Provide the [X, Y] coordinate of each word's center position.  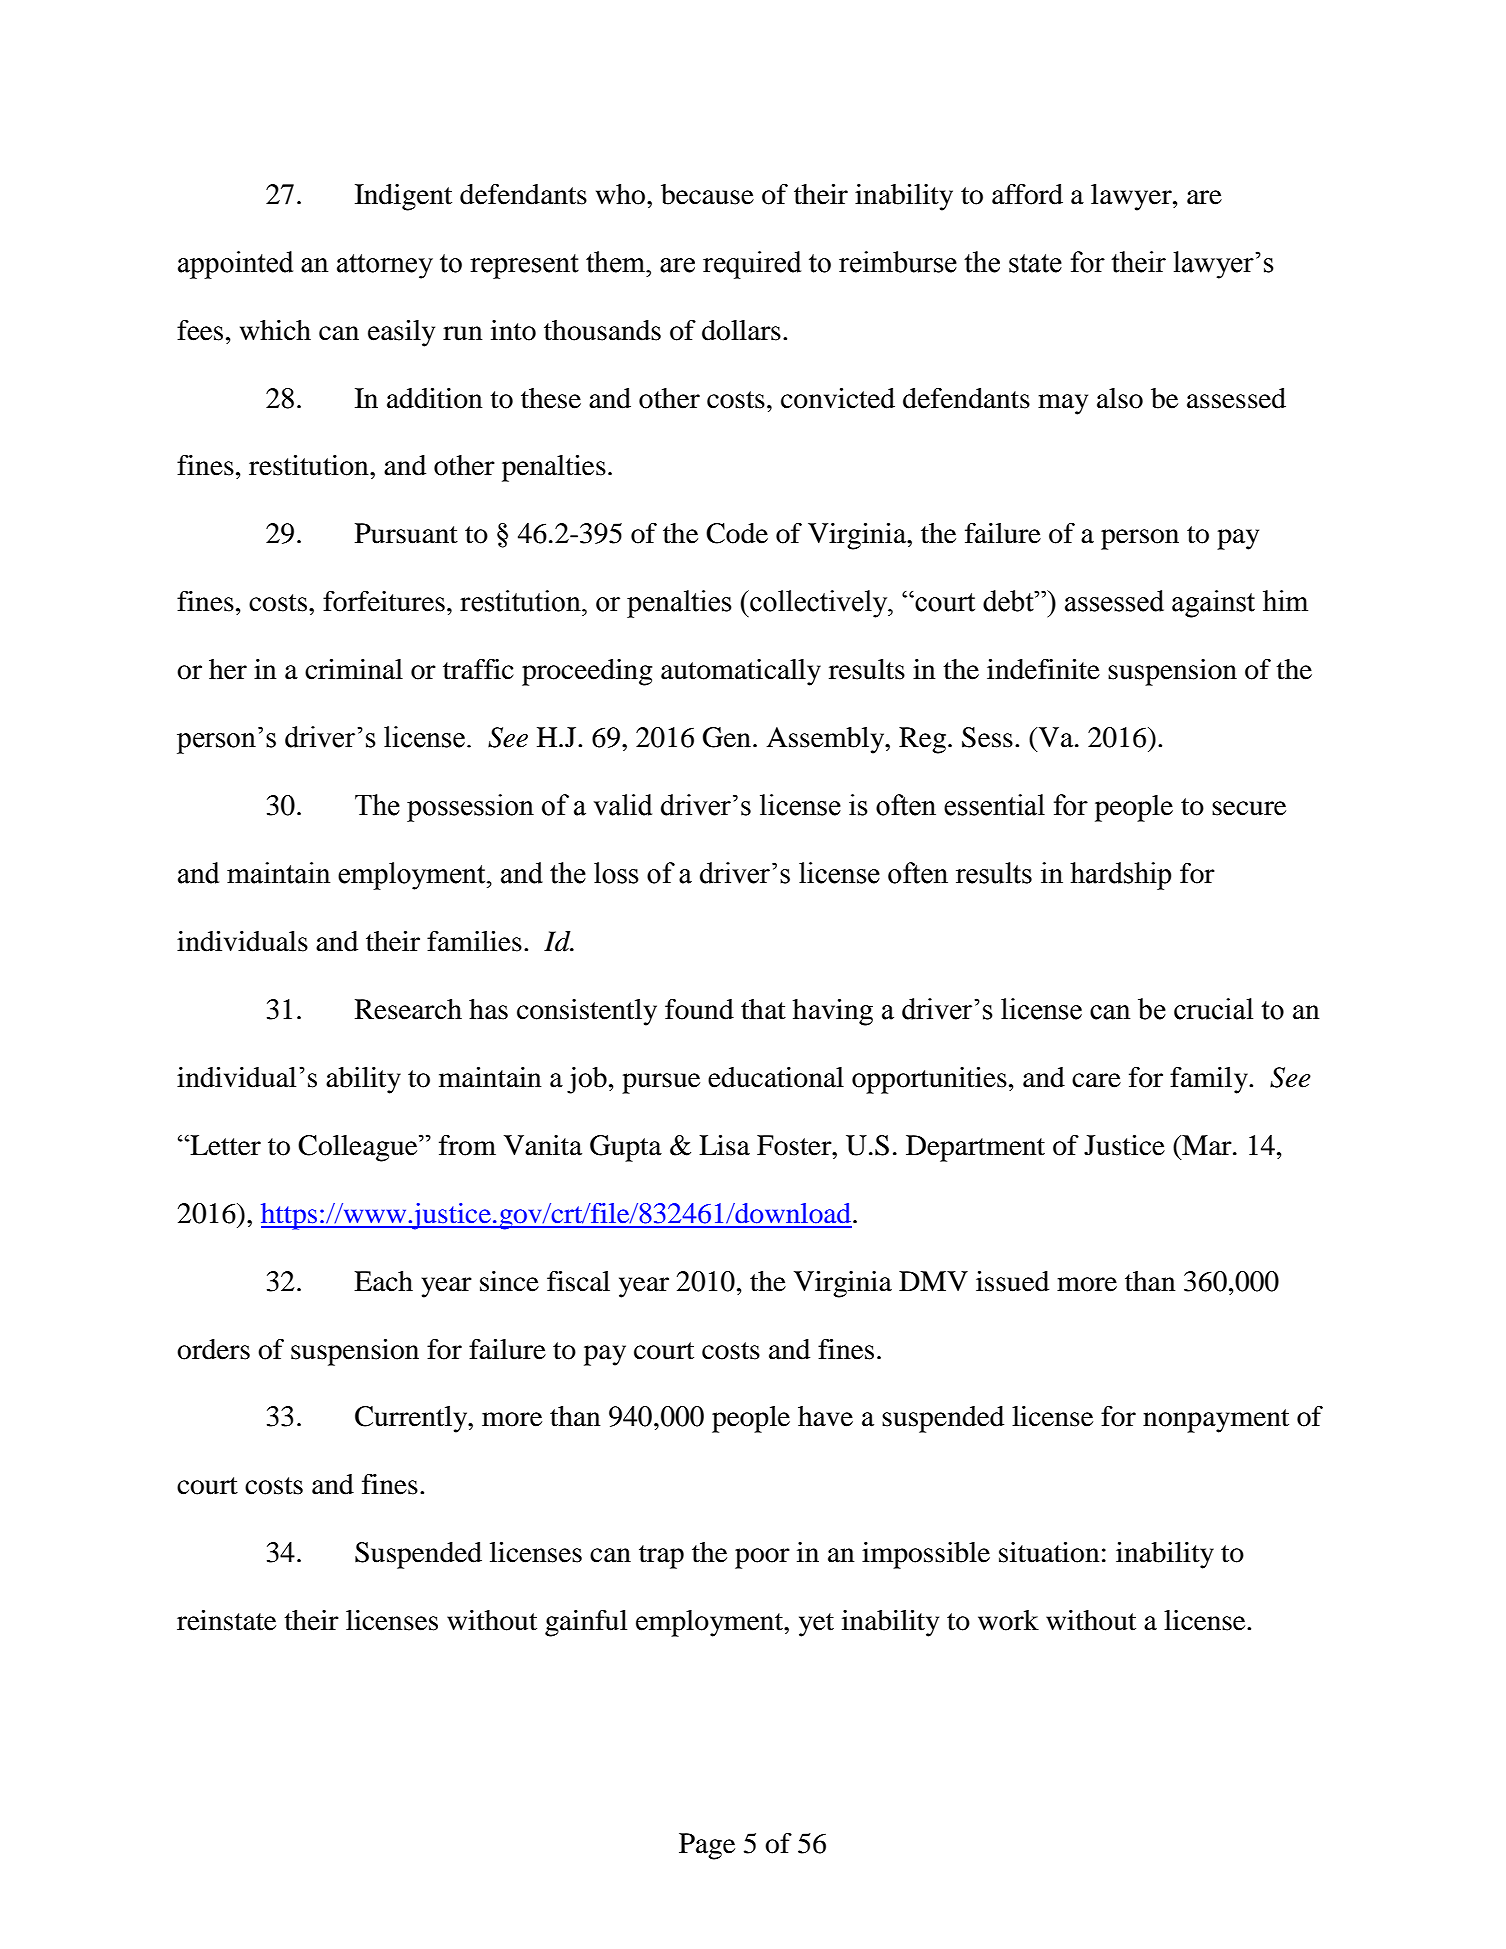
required [752, 265]
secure [1249, 808]
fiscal [578, 1281]
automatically [741, 672]
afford [1027, 194]
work [1008, 1620]
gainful [586, 1623]
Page [707, 1846]
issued [1012, 1281]
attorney [385, 266]
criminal [354, 669]
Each [383, 1281]
